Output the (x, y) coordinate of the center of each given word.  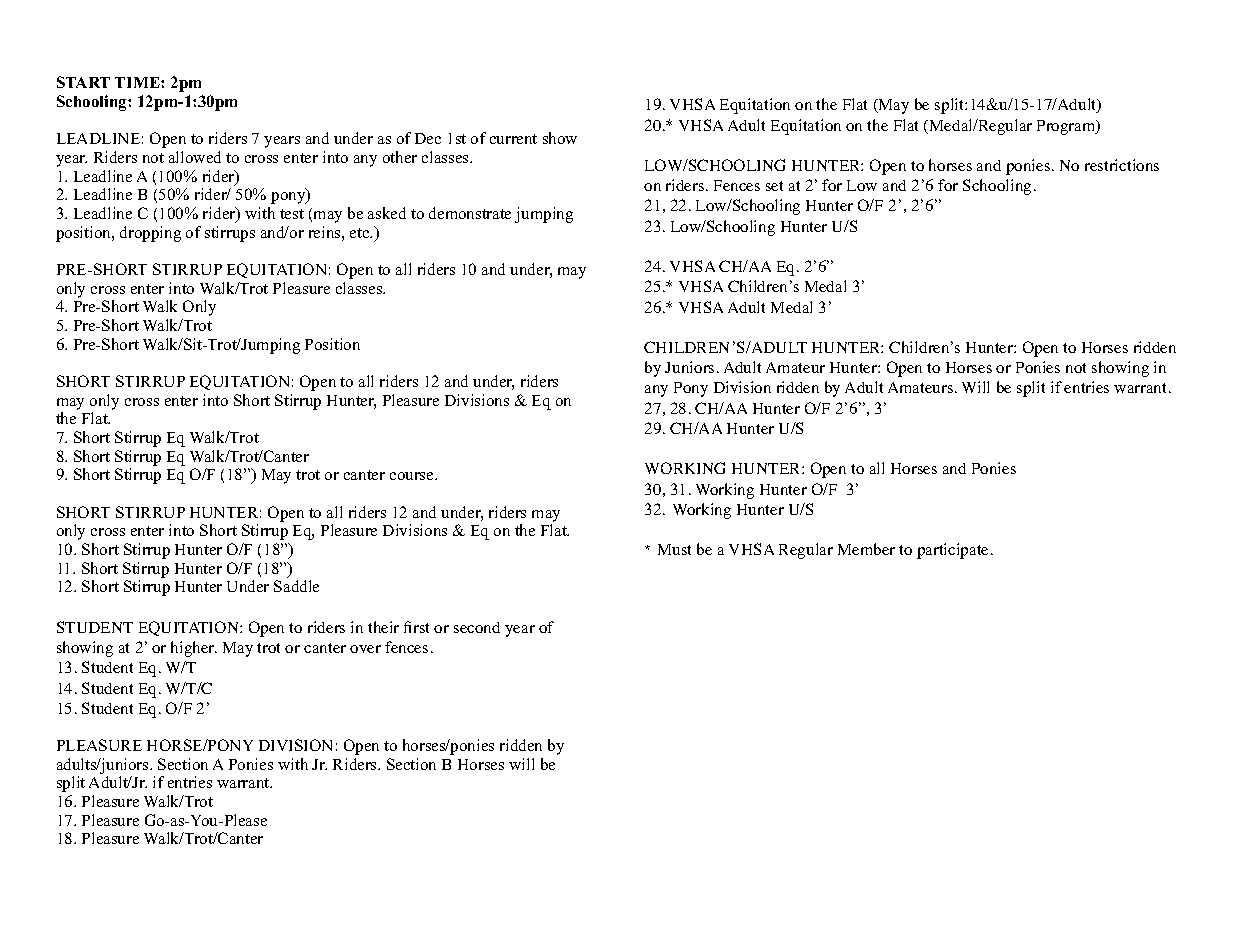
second (477, 627)
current (513, 139)
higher (194, 649)
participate (954, 551)
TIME (138, 82)
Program (1067, 127)
